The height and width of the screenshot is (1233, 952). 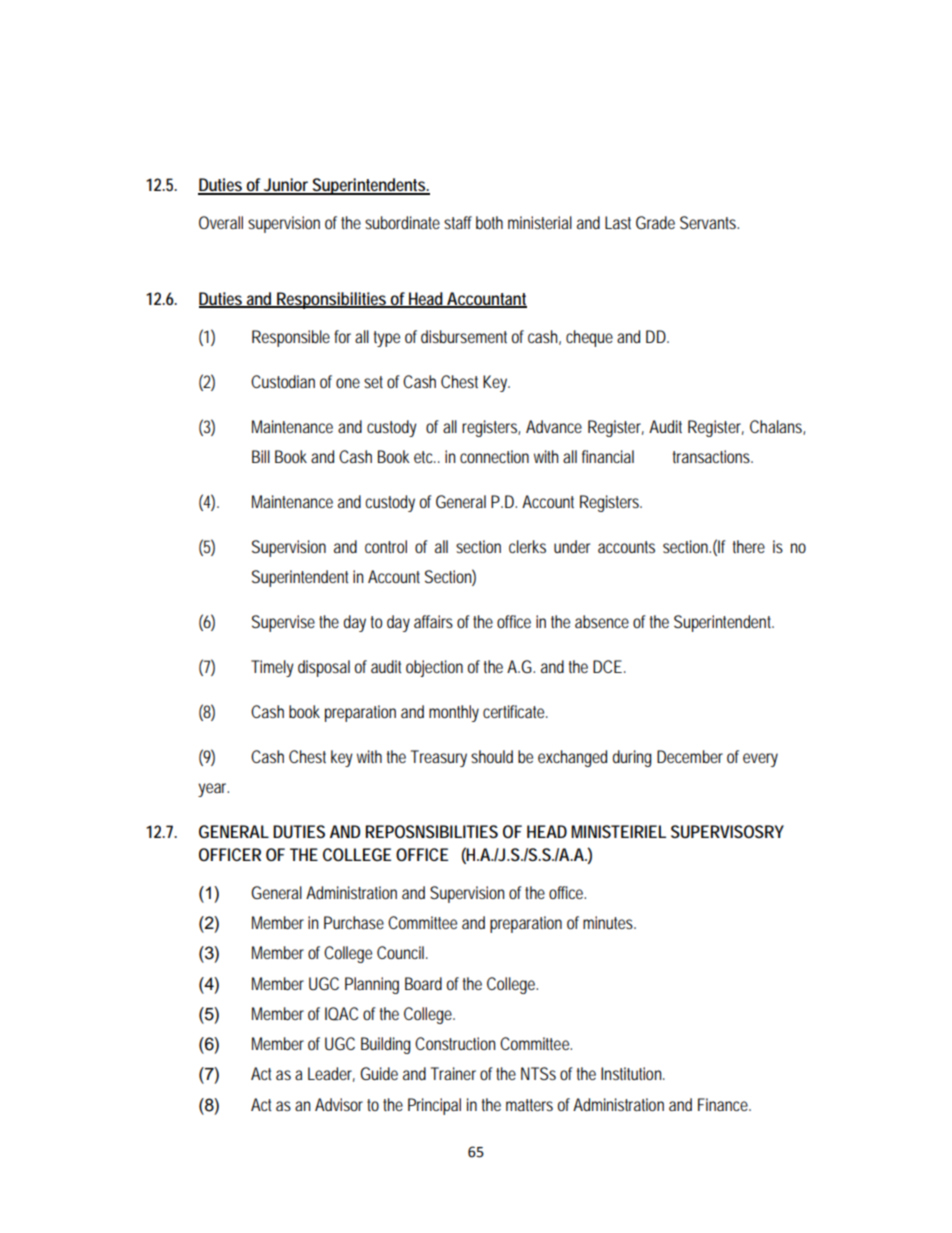 I want to click on matters, so click(x=529, y=1105).
